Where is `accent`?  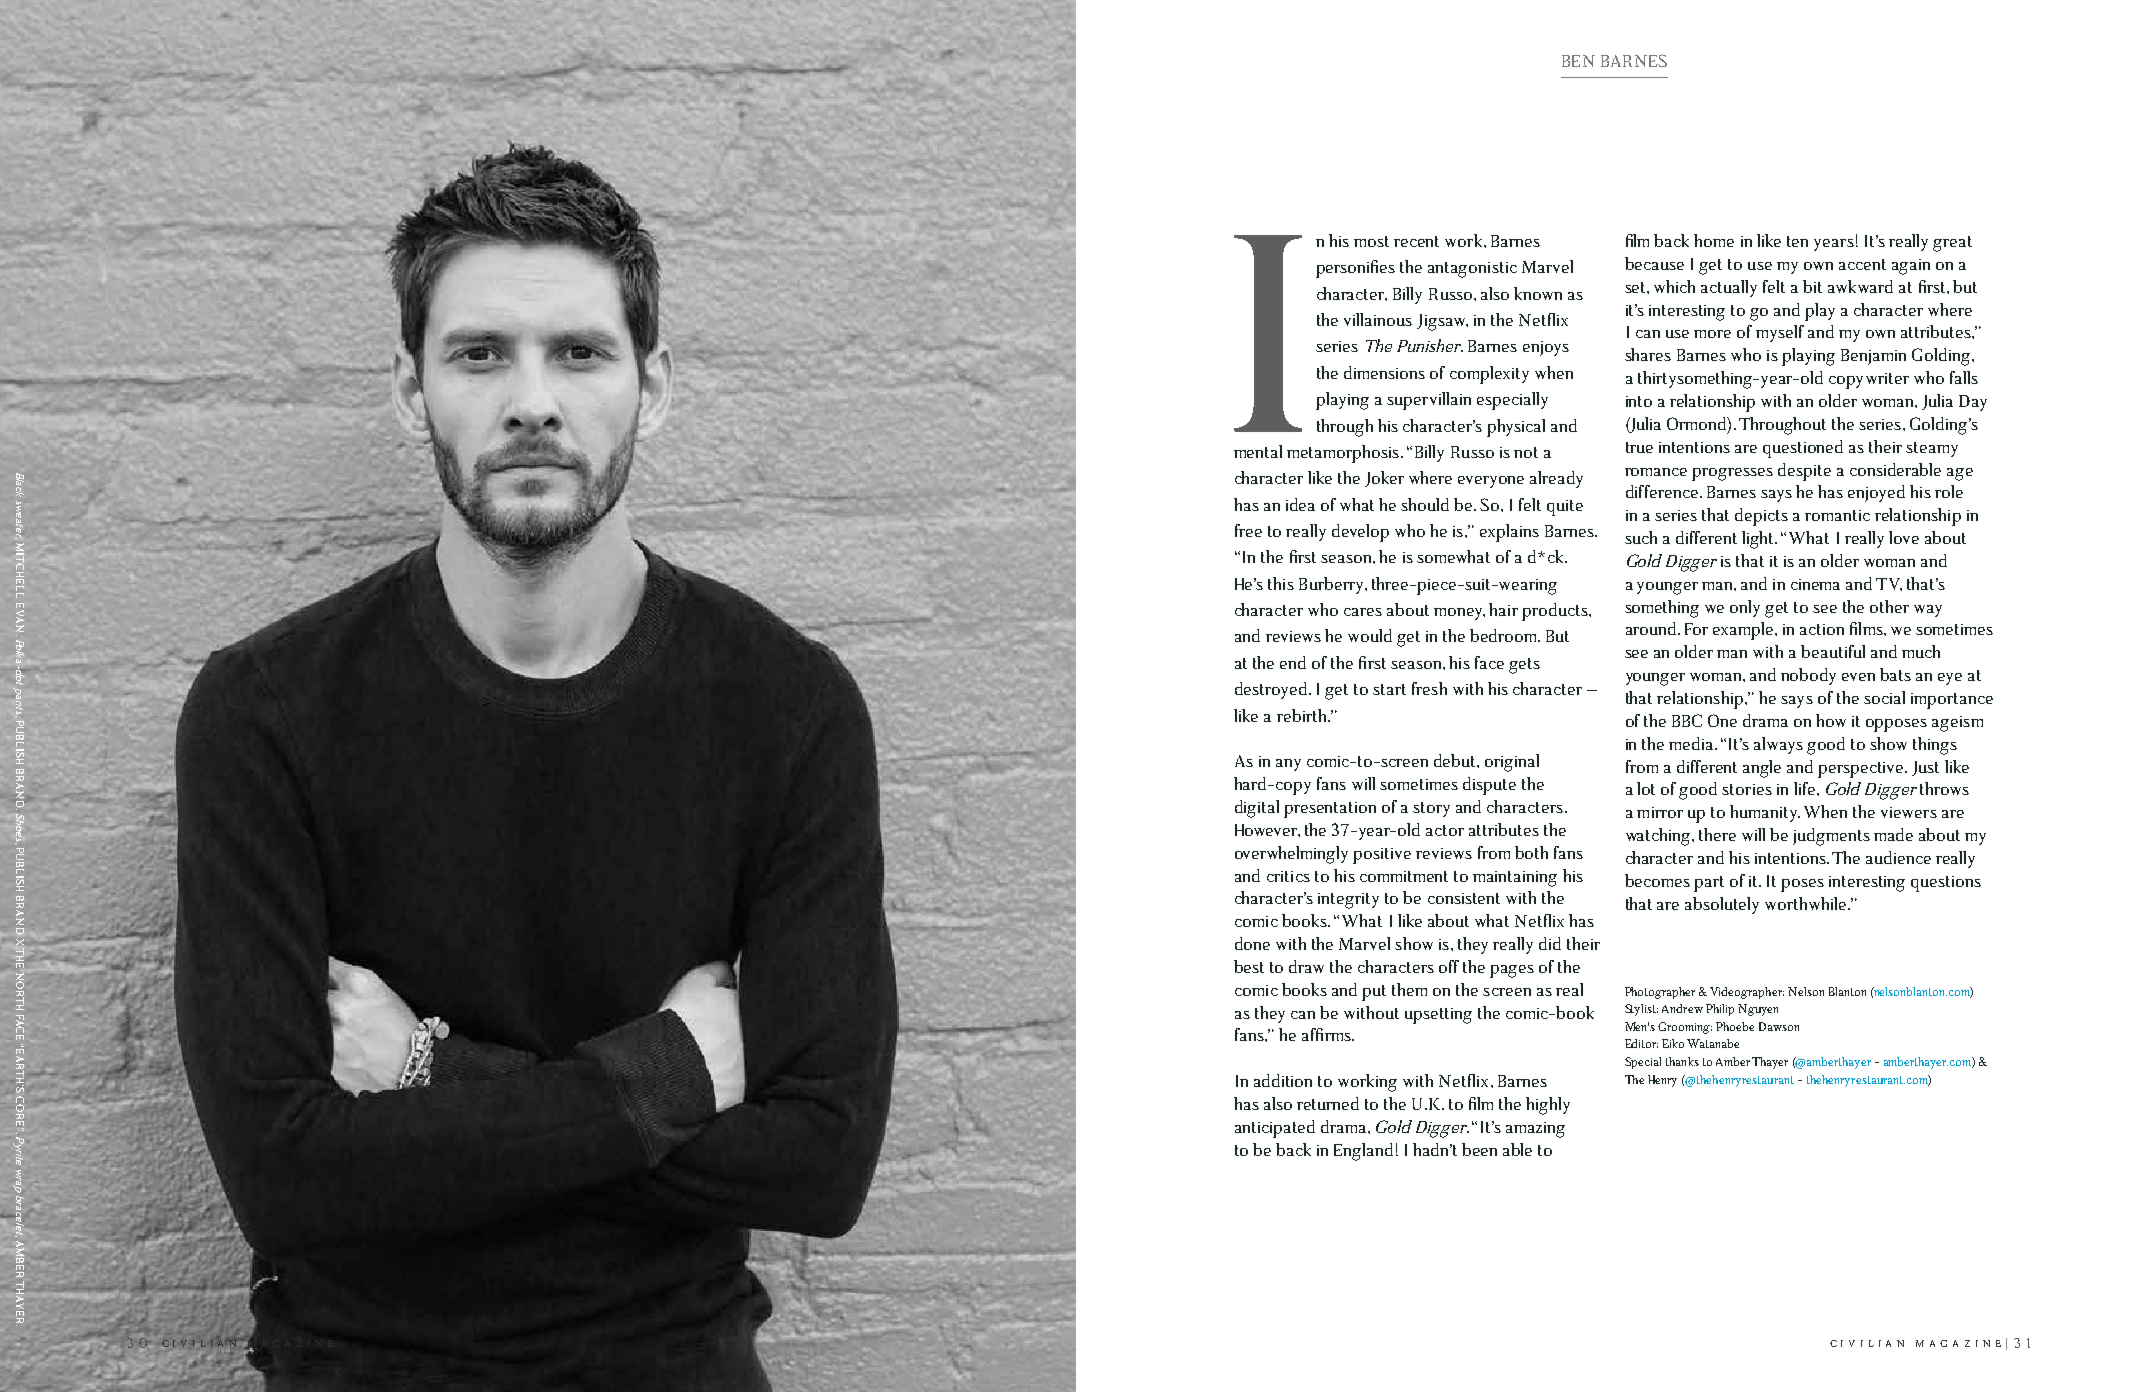 accent is located at coordinates (1862, 264).
